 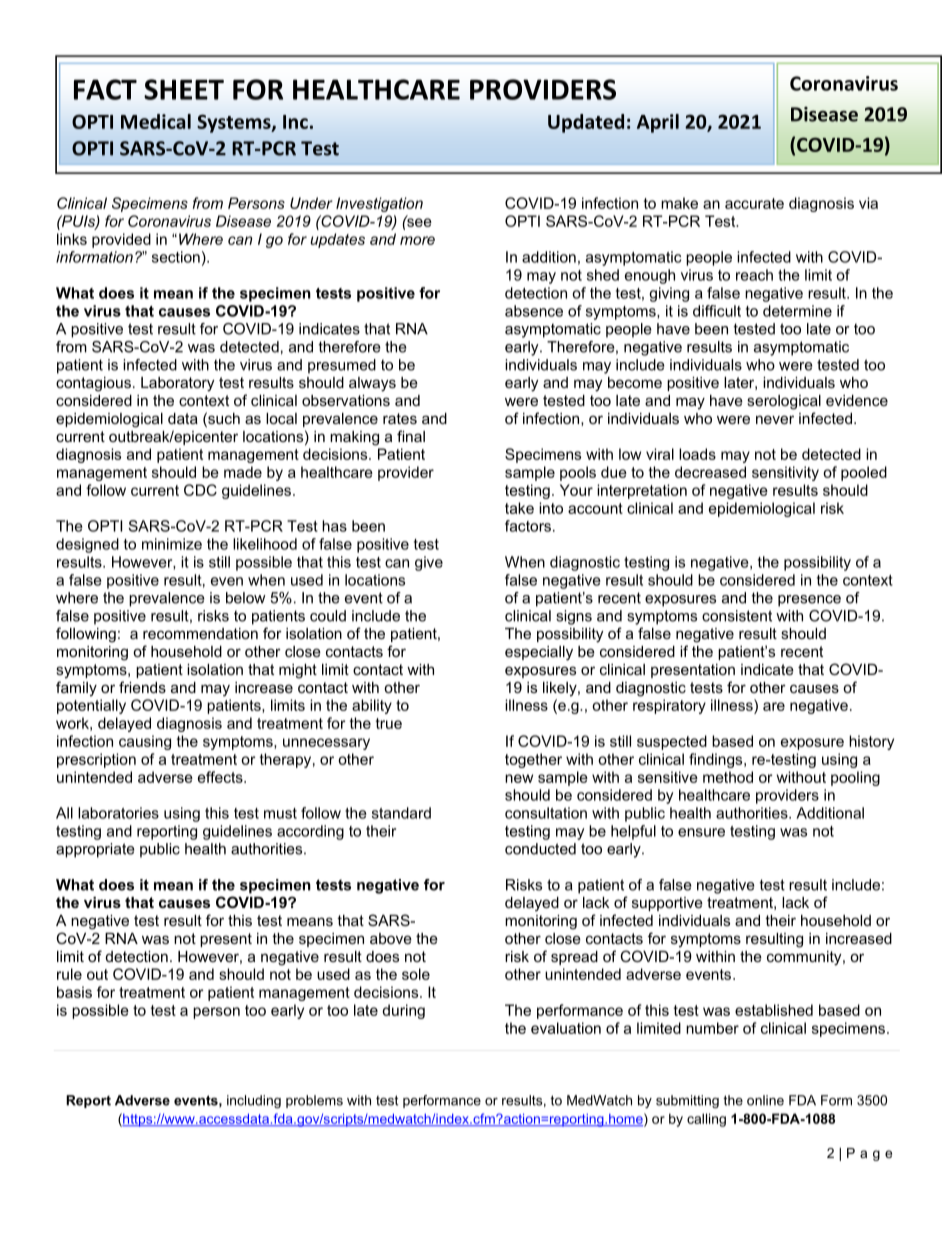 What do you see at coordinates (566, 1028) in the image?
I see `evaluation` at bounding box center [566, 1028].
